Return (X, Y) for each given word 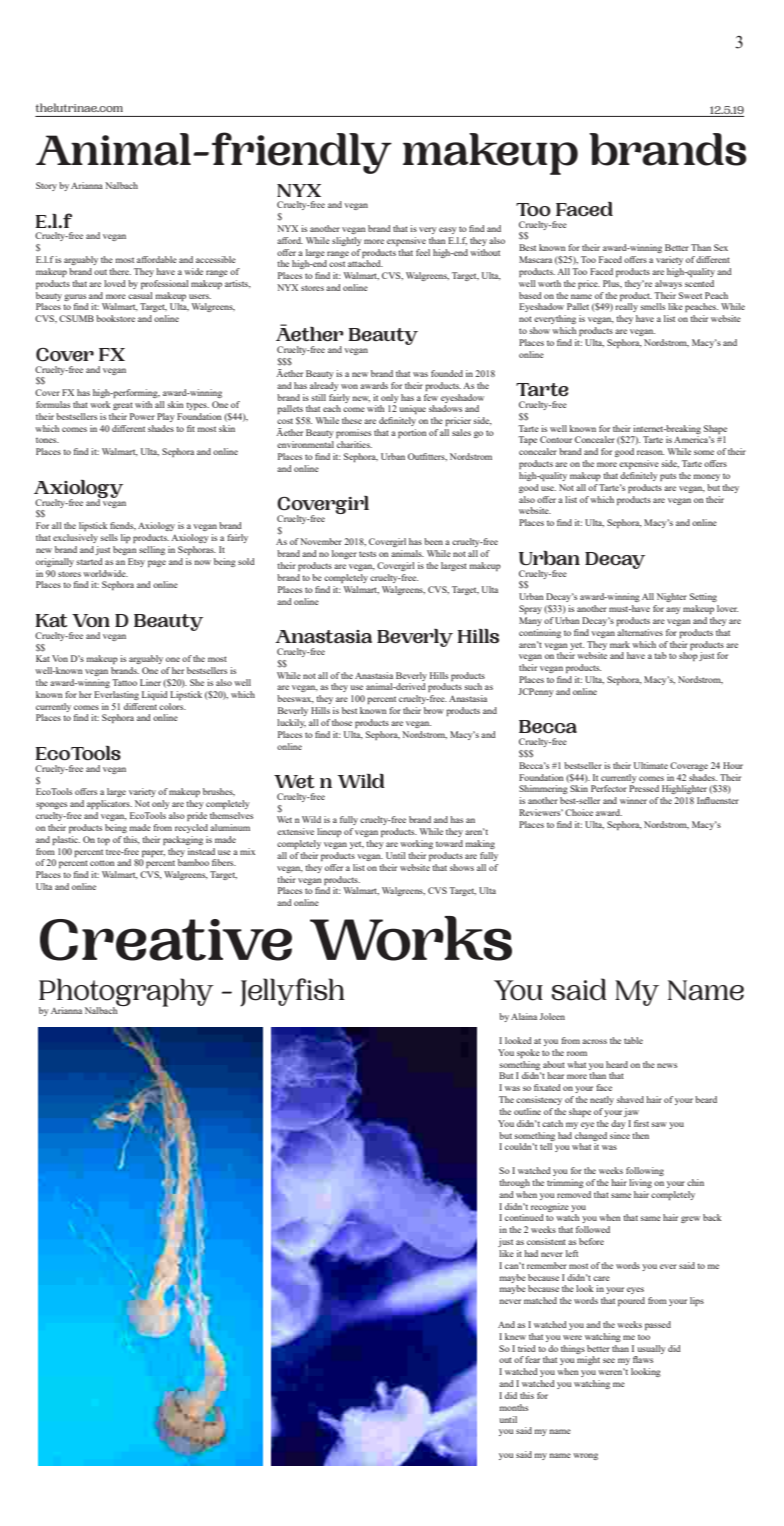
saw (659, 1124)
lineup (329, 832)
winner (633, 800)
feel (423, 252)
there (120, 271)
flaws (643, 1359)
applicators (109, 804)
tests (367, 554)
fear (532, 1359)
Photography (126, 993)
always (668, 284)
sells (109, 537)
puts (668, 477)
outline (527, 1111)
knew (515, 1336)
